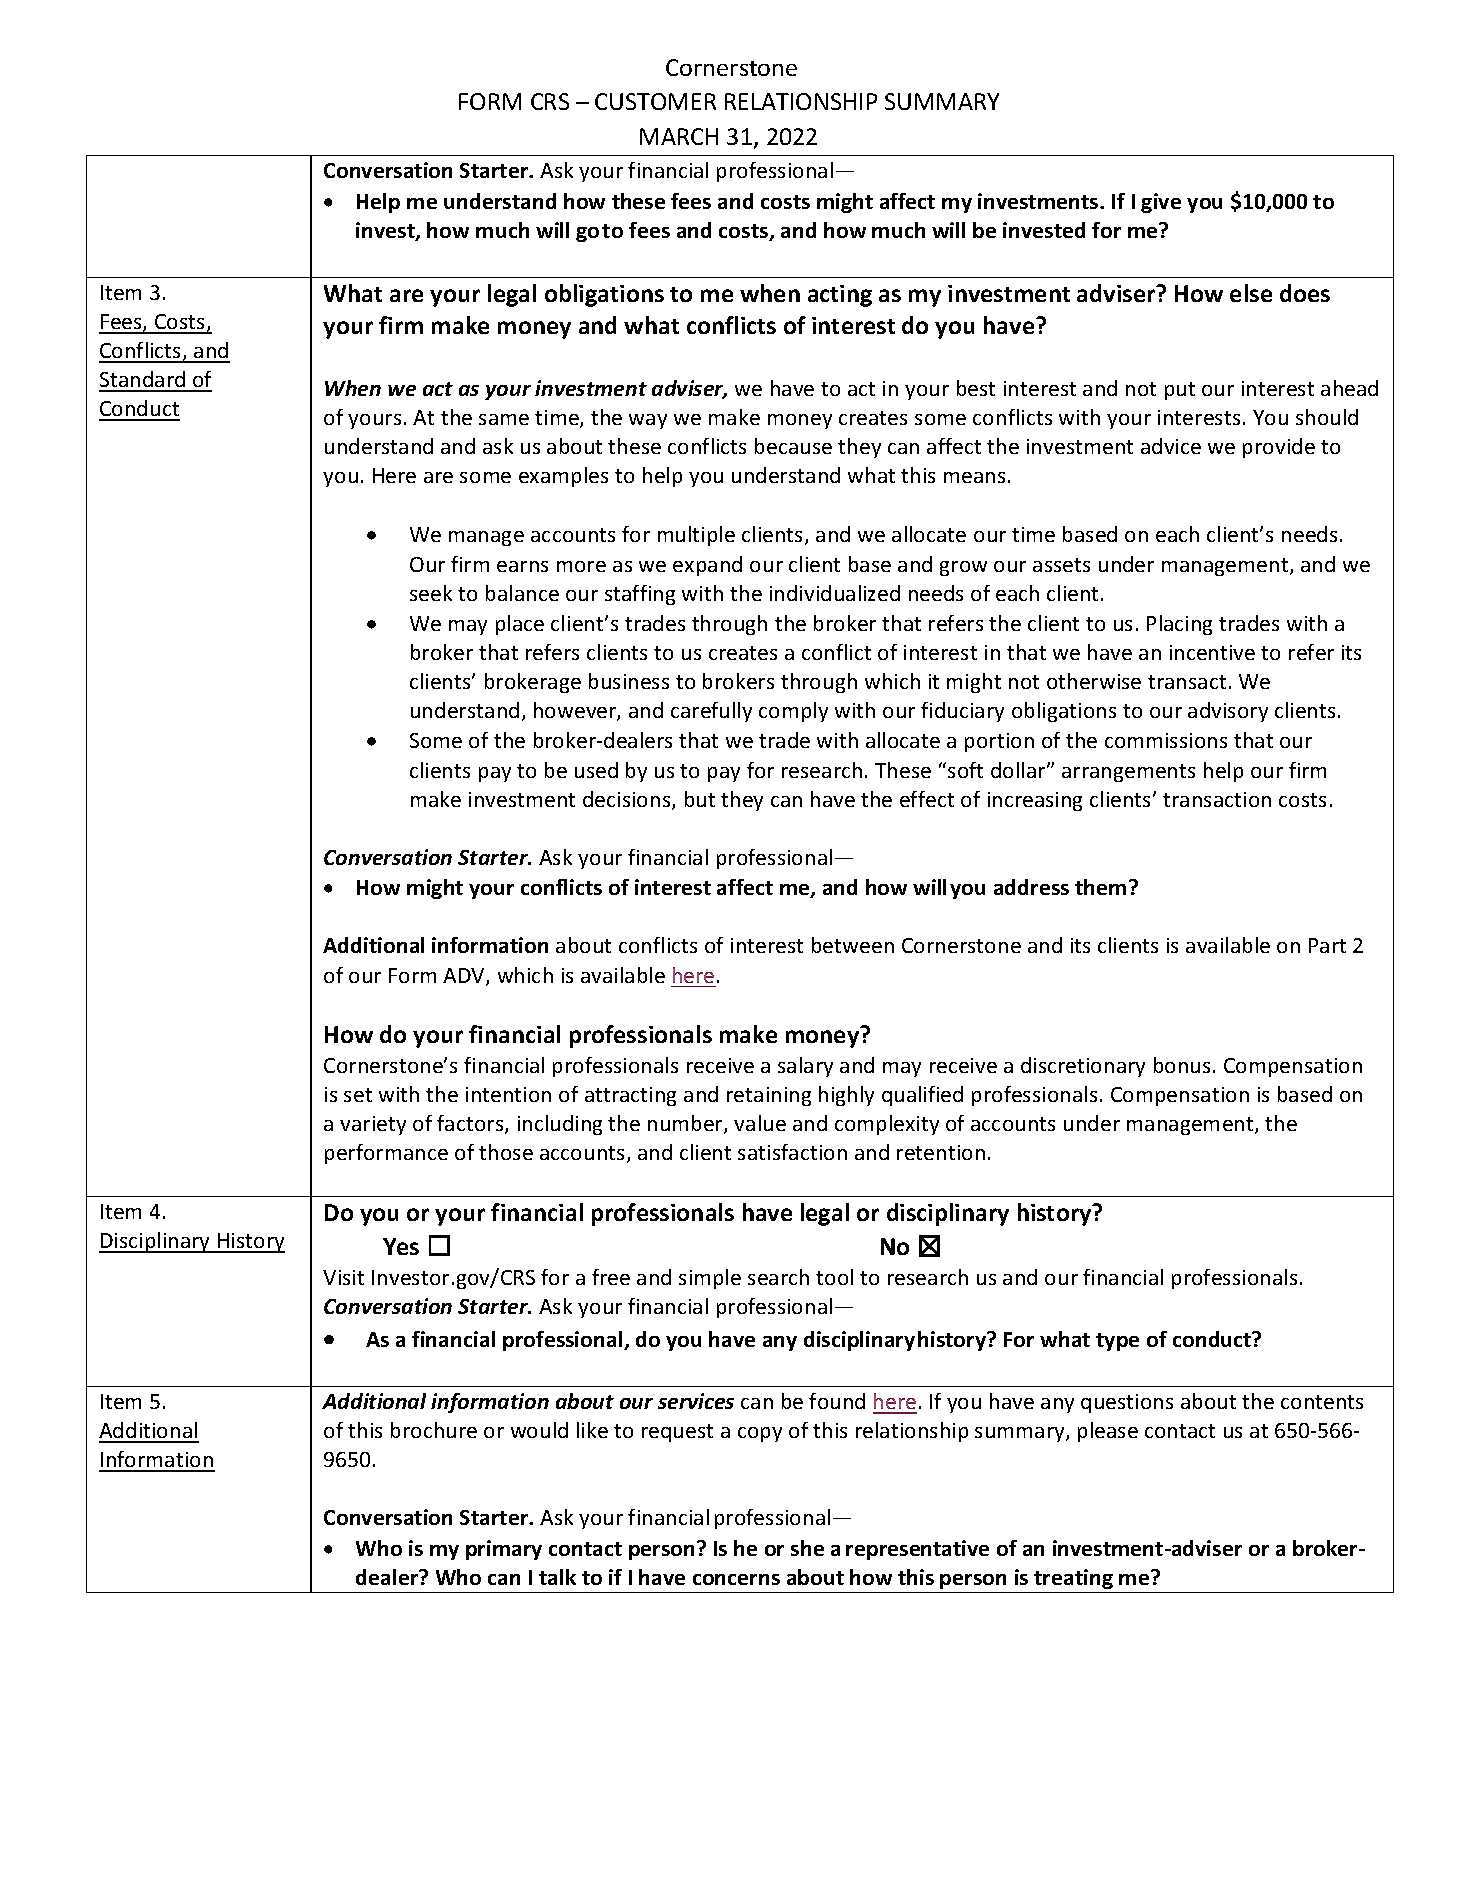 The height and width of the screenshot is (1886, 1458). What do you see at coordinates (1182, 1065) in the screenshot?
I see `bonus` at bounding box center [1182, 1065].
